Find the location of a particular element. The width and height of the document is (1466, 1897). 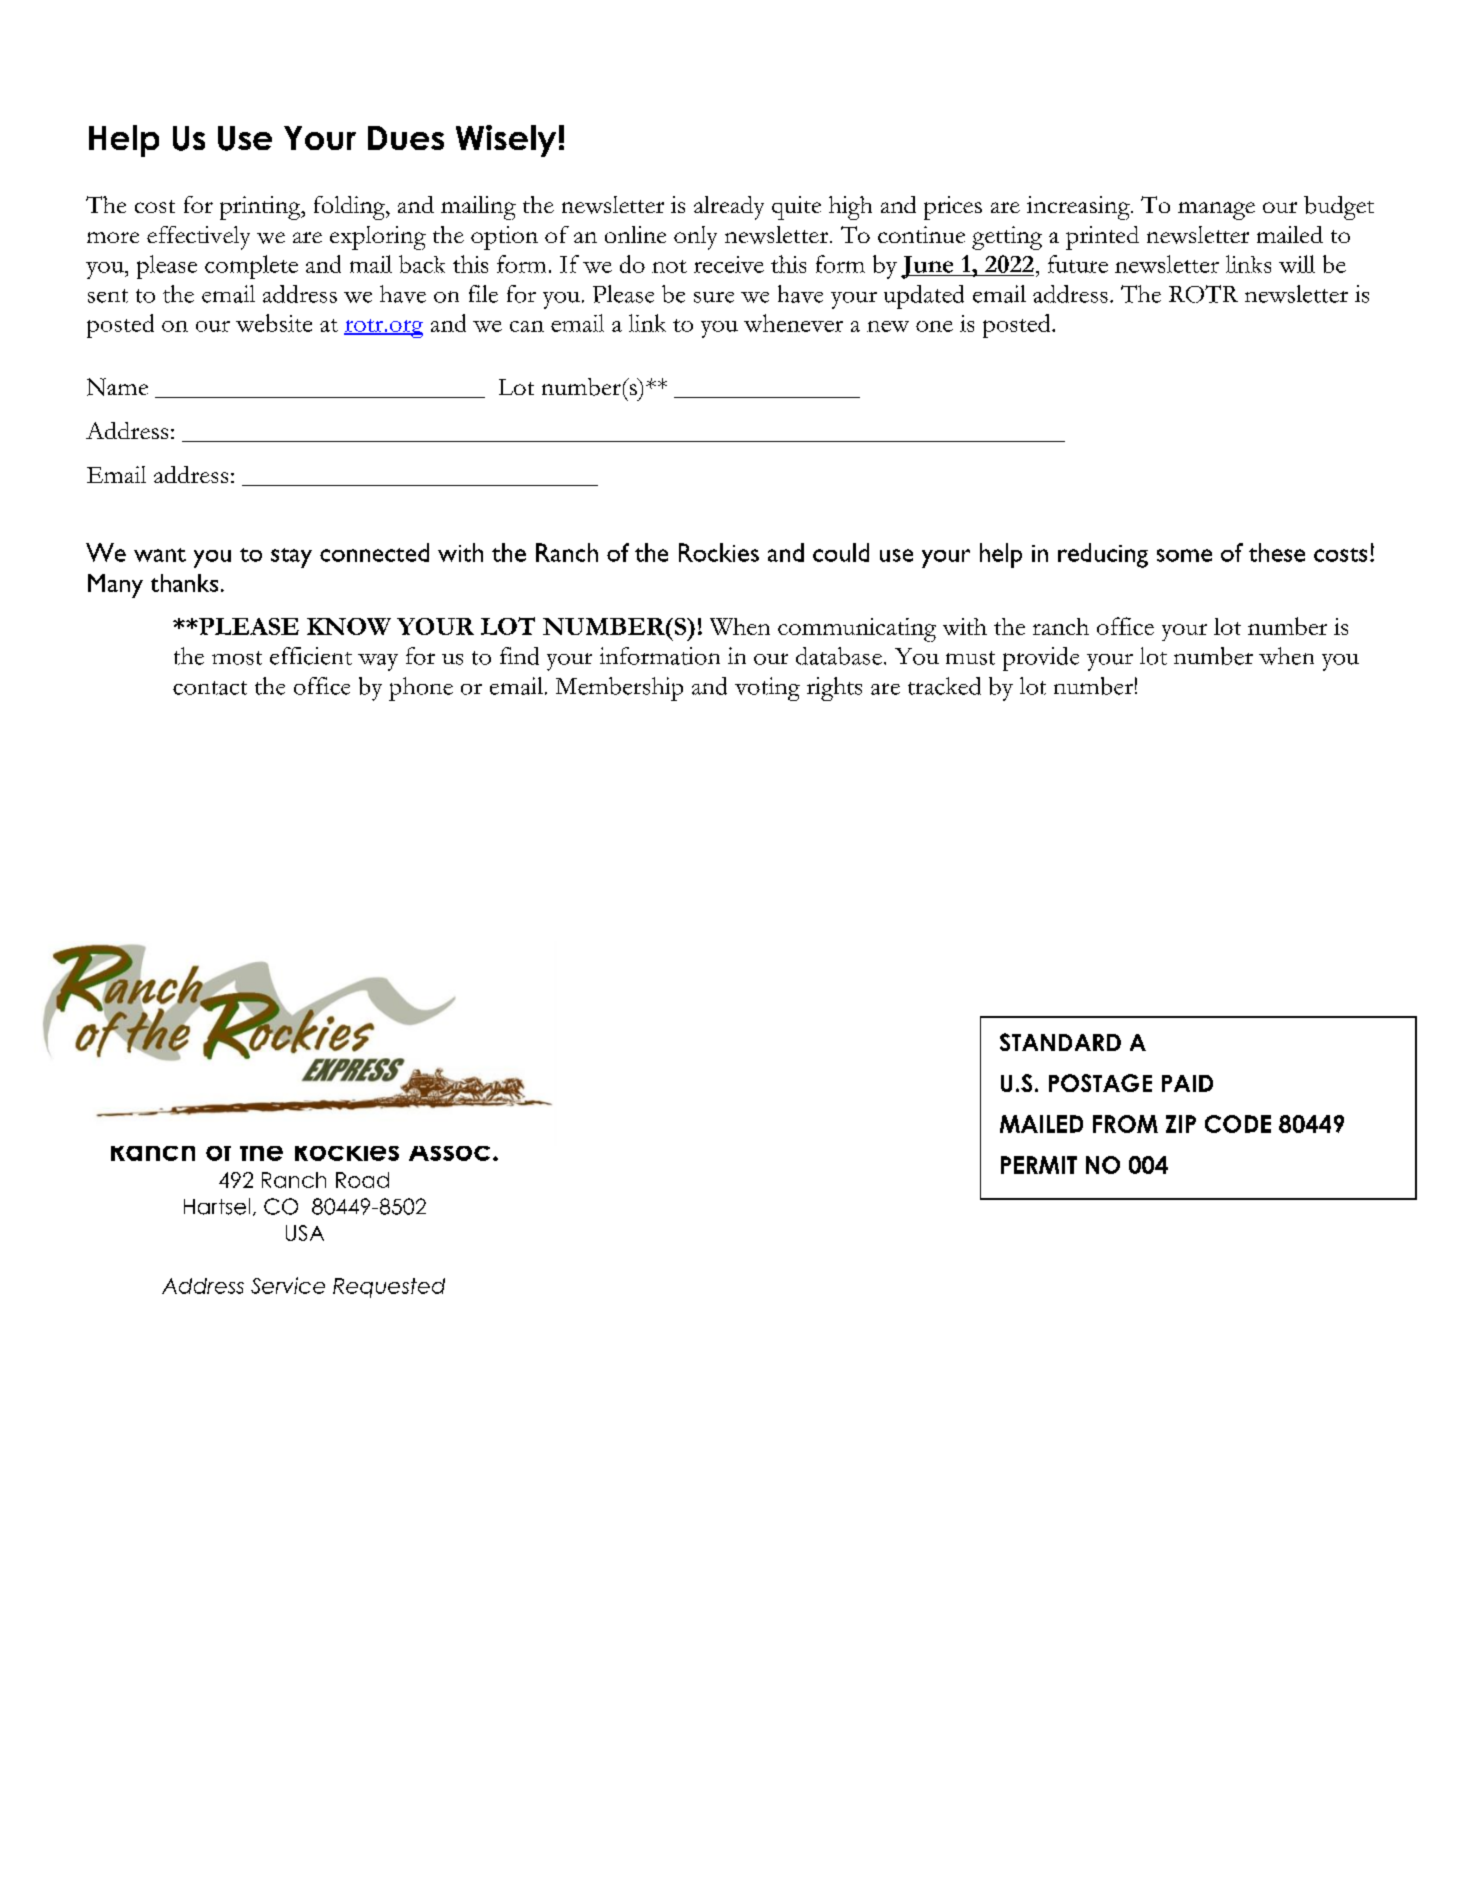

USA is located at coordinates (305, 1233).
